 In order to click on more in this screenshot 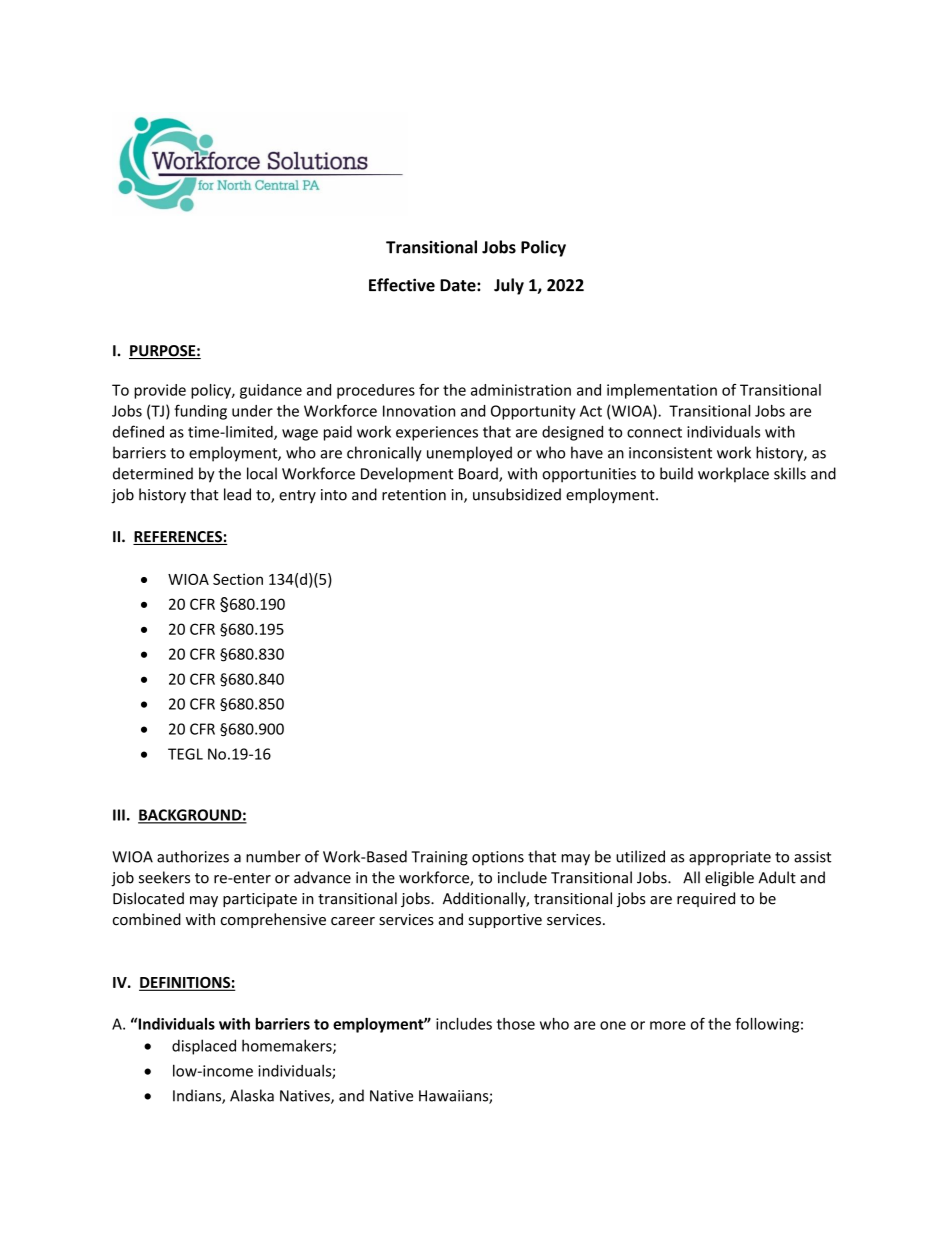, I will do `click(668, 1025)`.
